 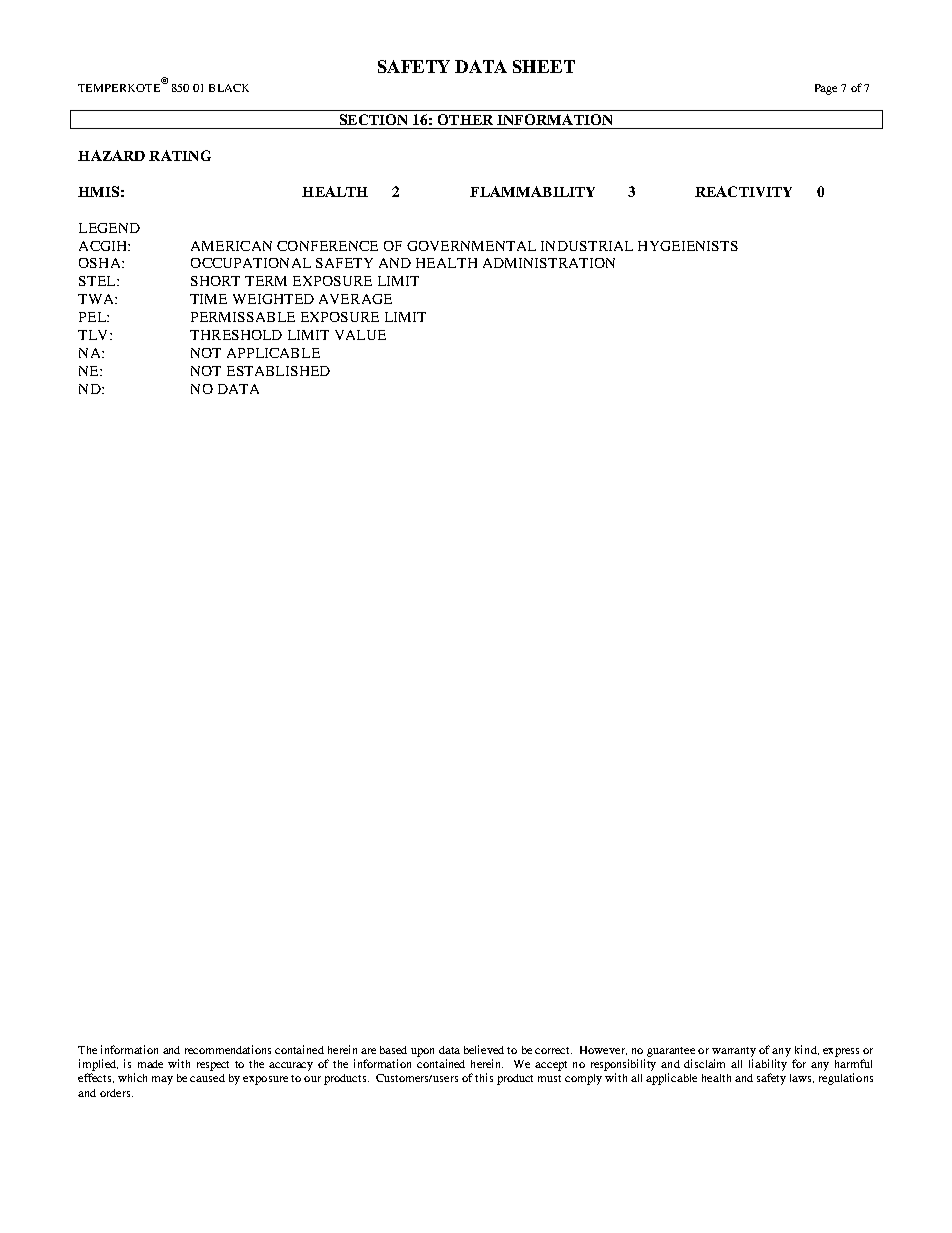 What do you see at coordinates (484, 1049) in the image?
I see `believed` at bounding box center [484, 1049].
